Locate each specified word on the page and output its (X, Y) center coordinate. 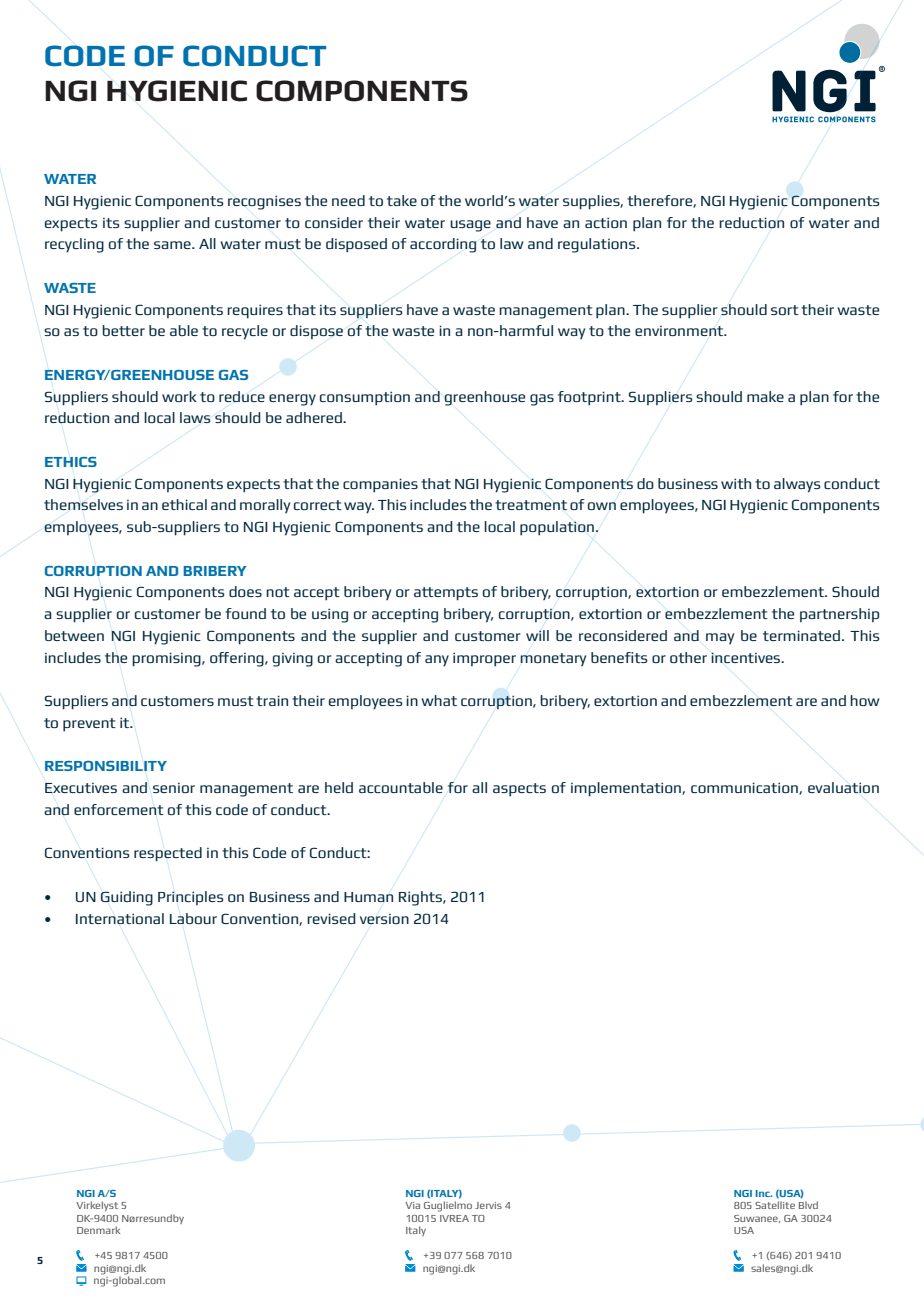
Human (368, 897)
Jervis (488, 1205)
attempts (446, 594)
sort (785, 310)
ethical (184, 504)
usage (470, 226)
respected (168, 854)
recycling (74, 245)
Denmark (98, 1230)
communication (745, 788)
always (797, 485)
